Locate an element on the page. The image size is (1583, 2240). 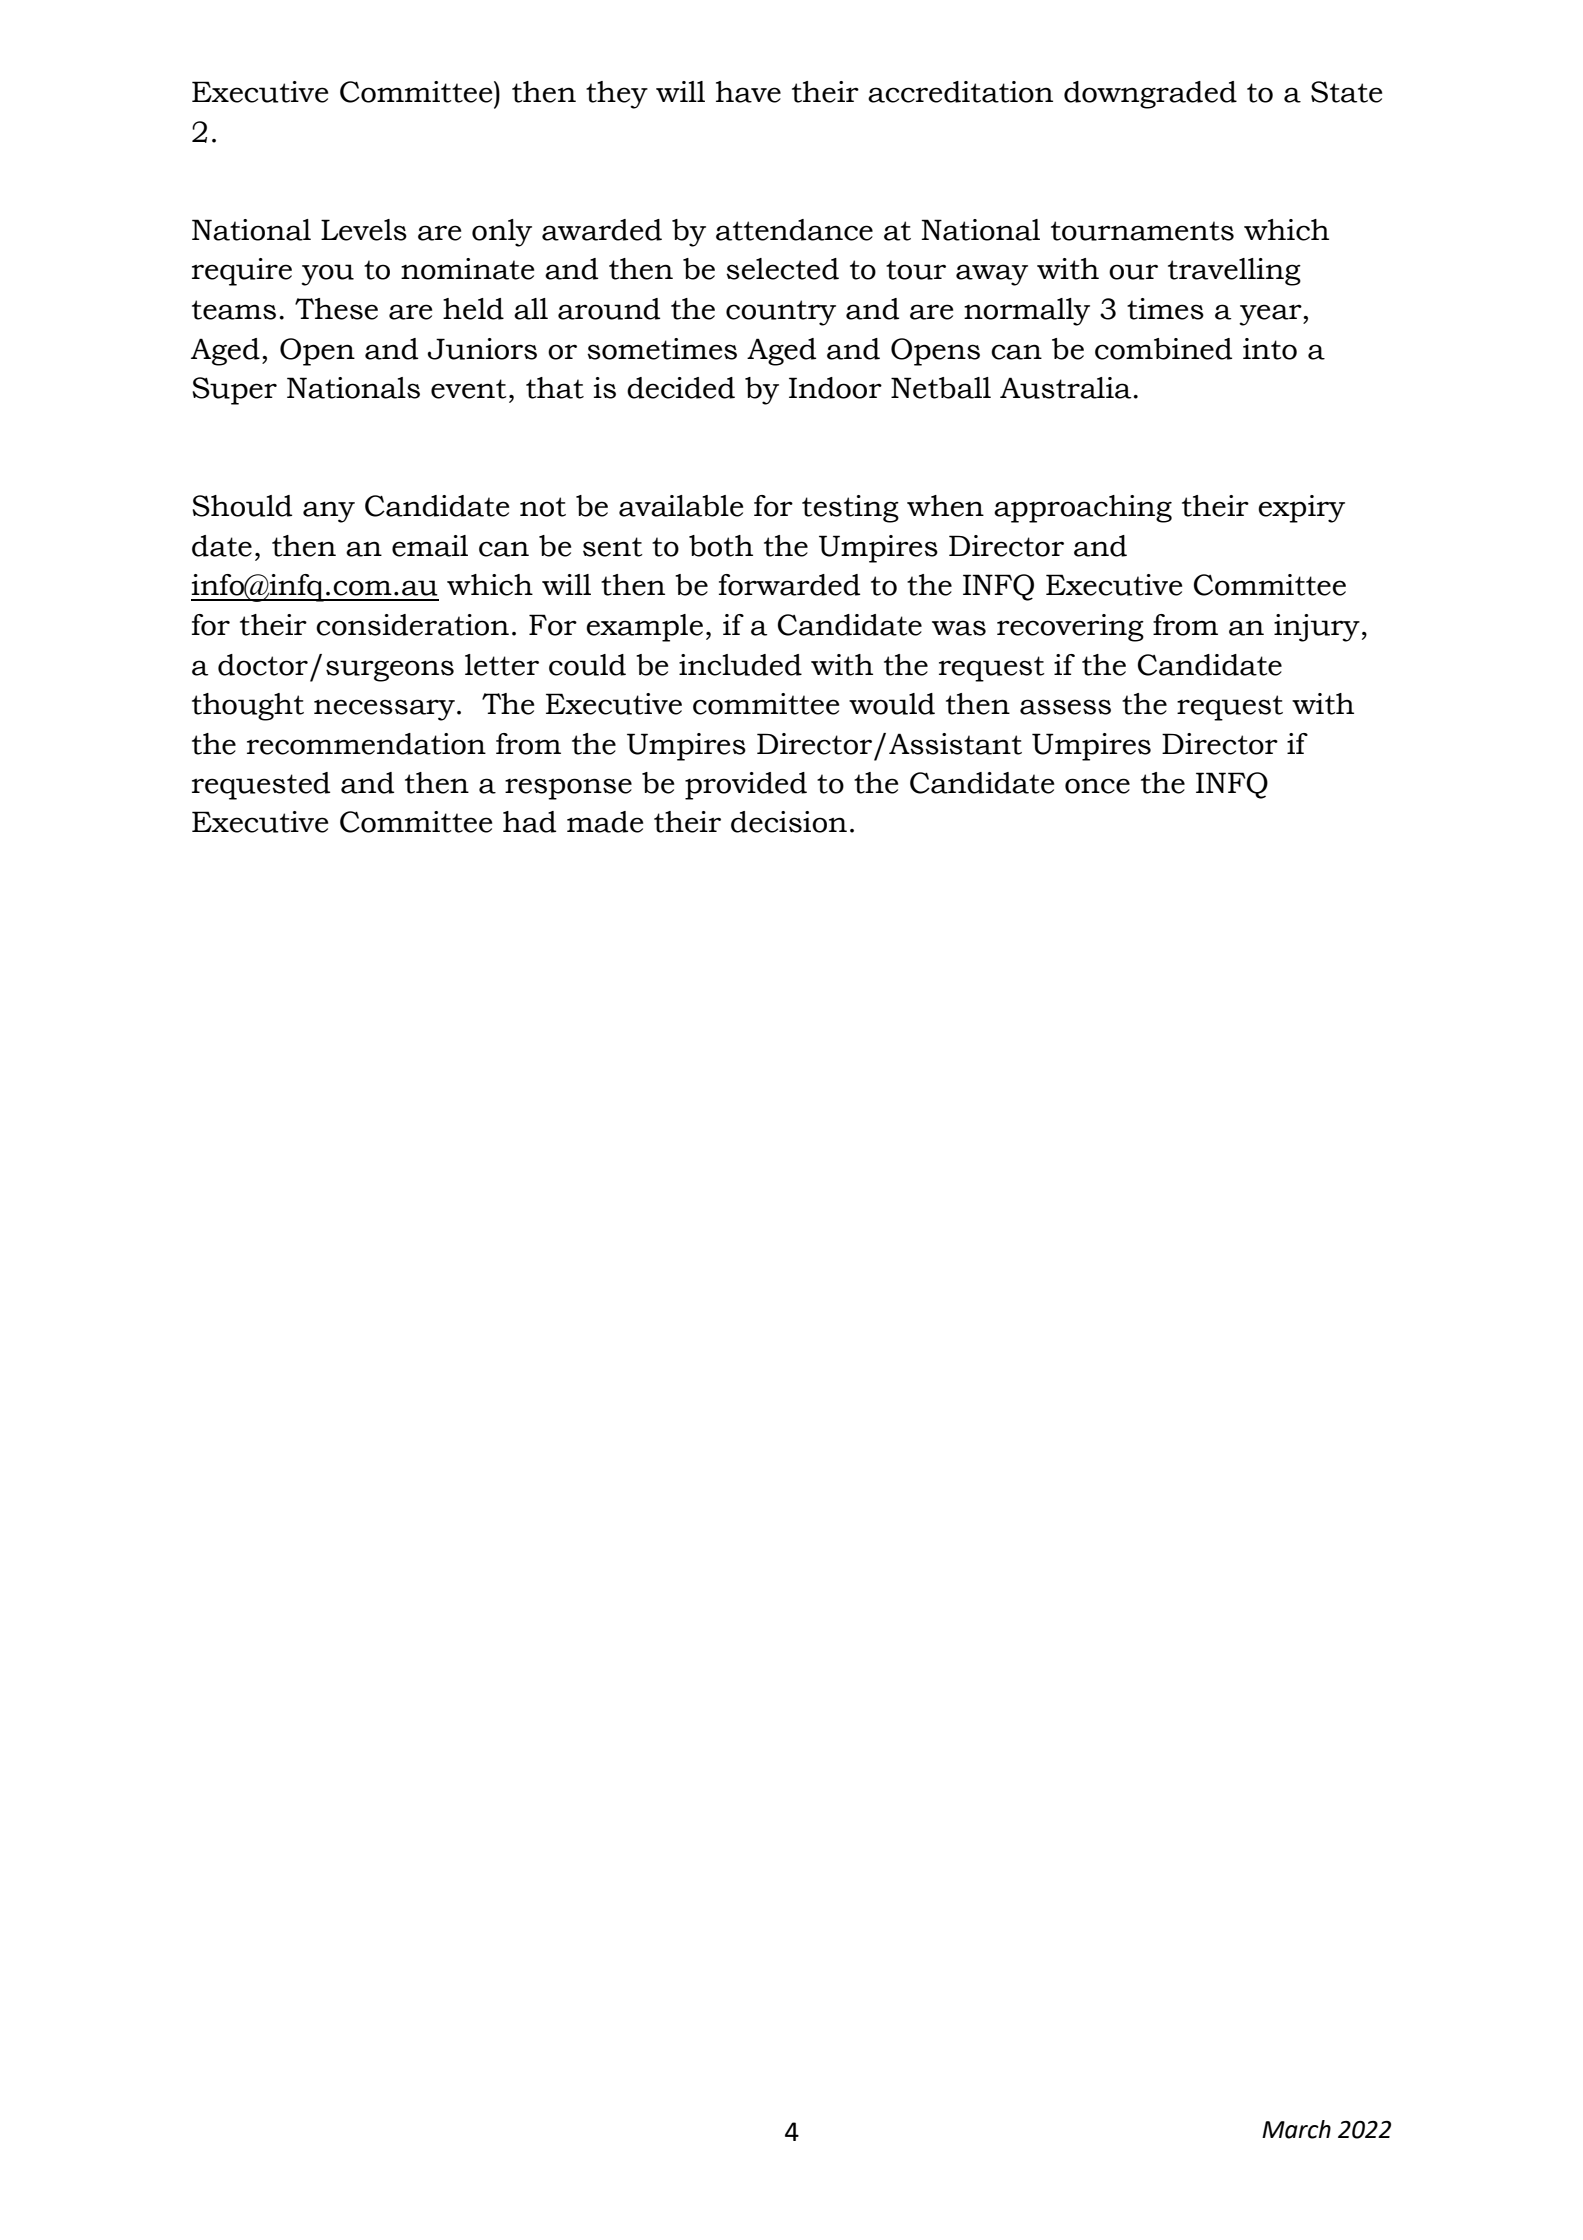
downgraded is located at coordinates (1150, 95).
